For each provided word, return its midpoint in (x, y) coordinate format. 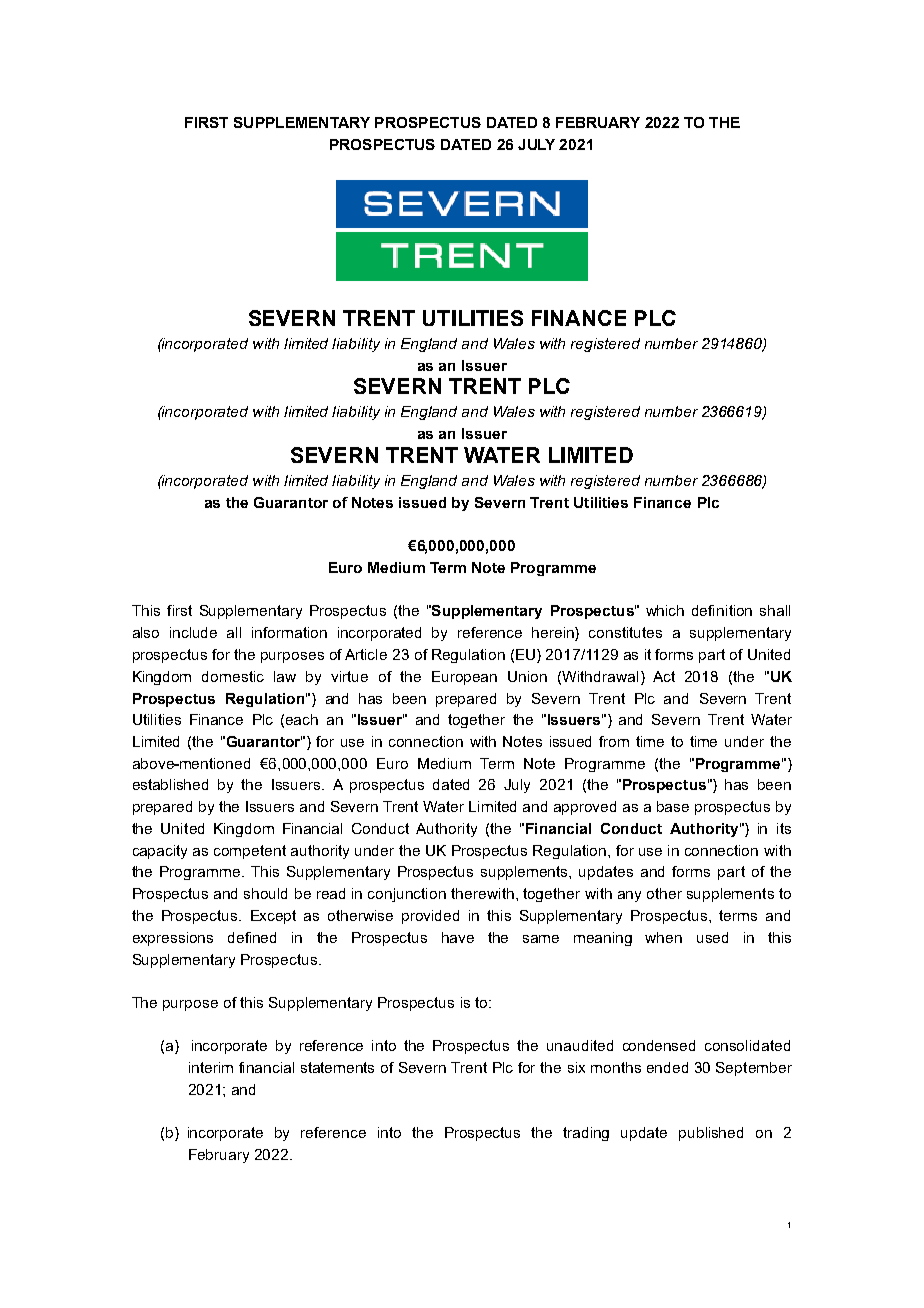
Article (366, 654)
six (576, 1067)
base (673, 806)
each (302, 719)
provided (430, 917)
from (614, 741)
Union (527, 676)
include (193, 632)
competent (250, 852)
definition (722, 610)
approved (585, 808)
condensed (659, 1045)
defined (252, 937)
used (712, 937)
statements (337, 1067)
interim (211, 1067)
